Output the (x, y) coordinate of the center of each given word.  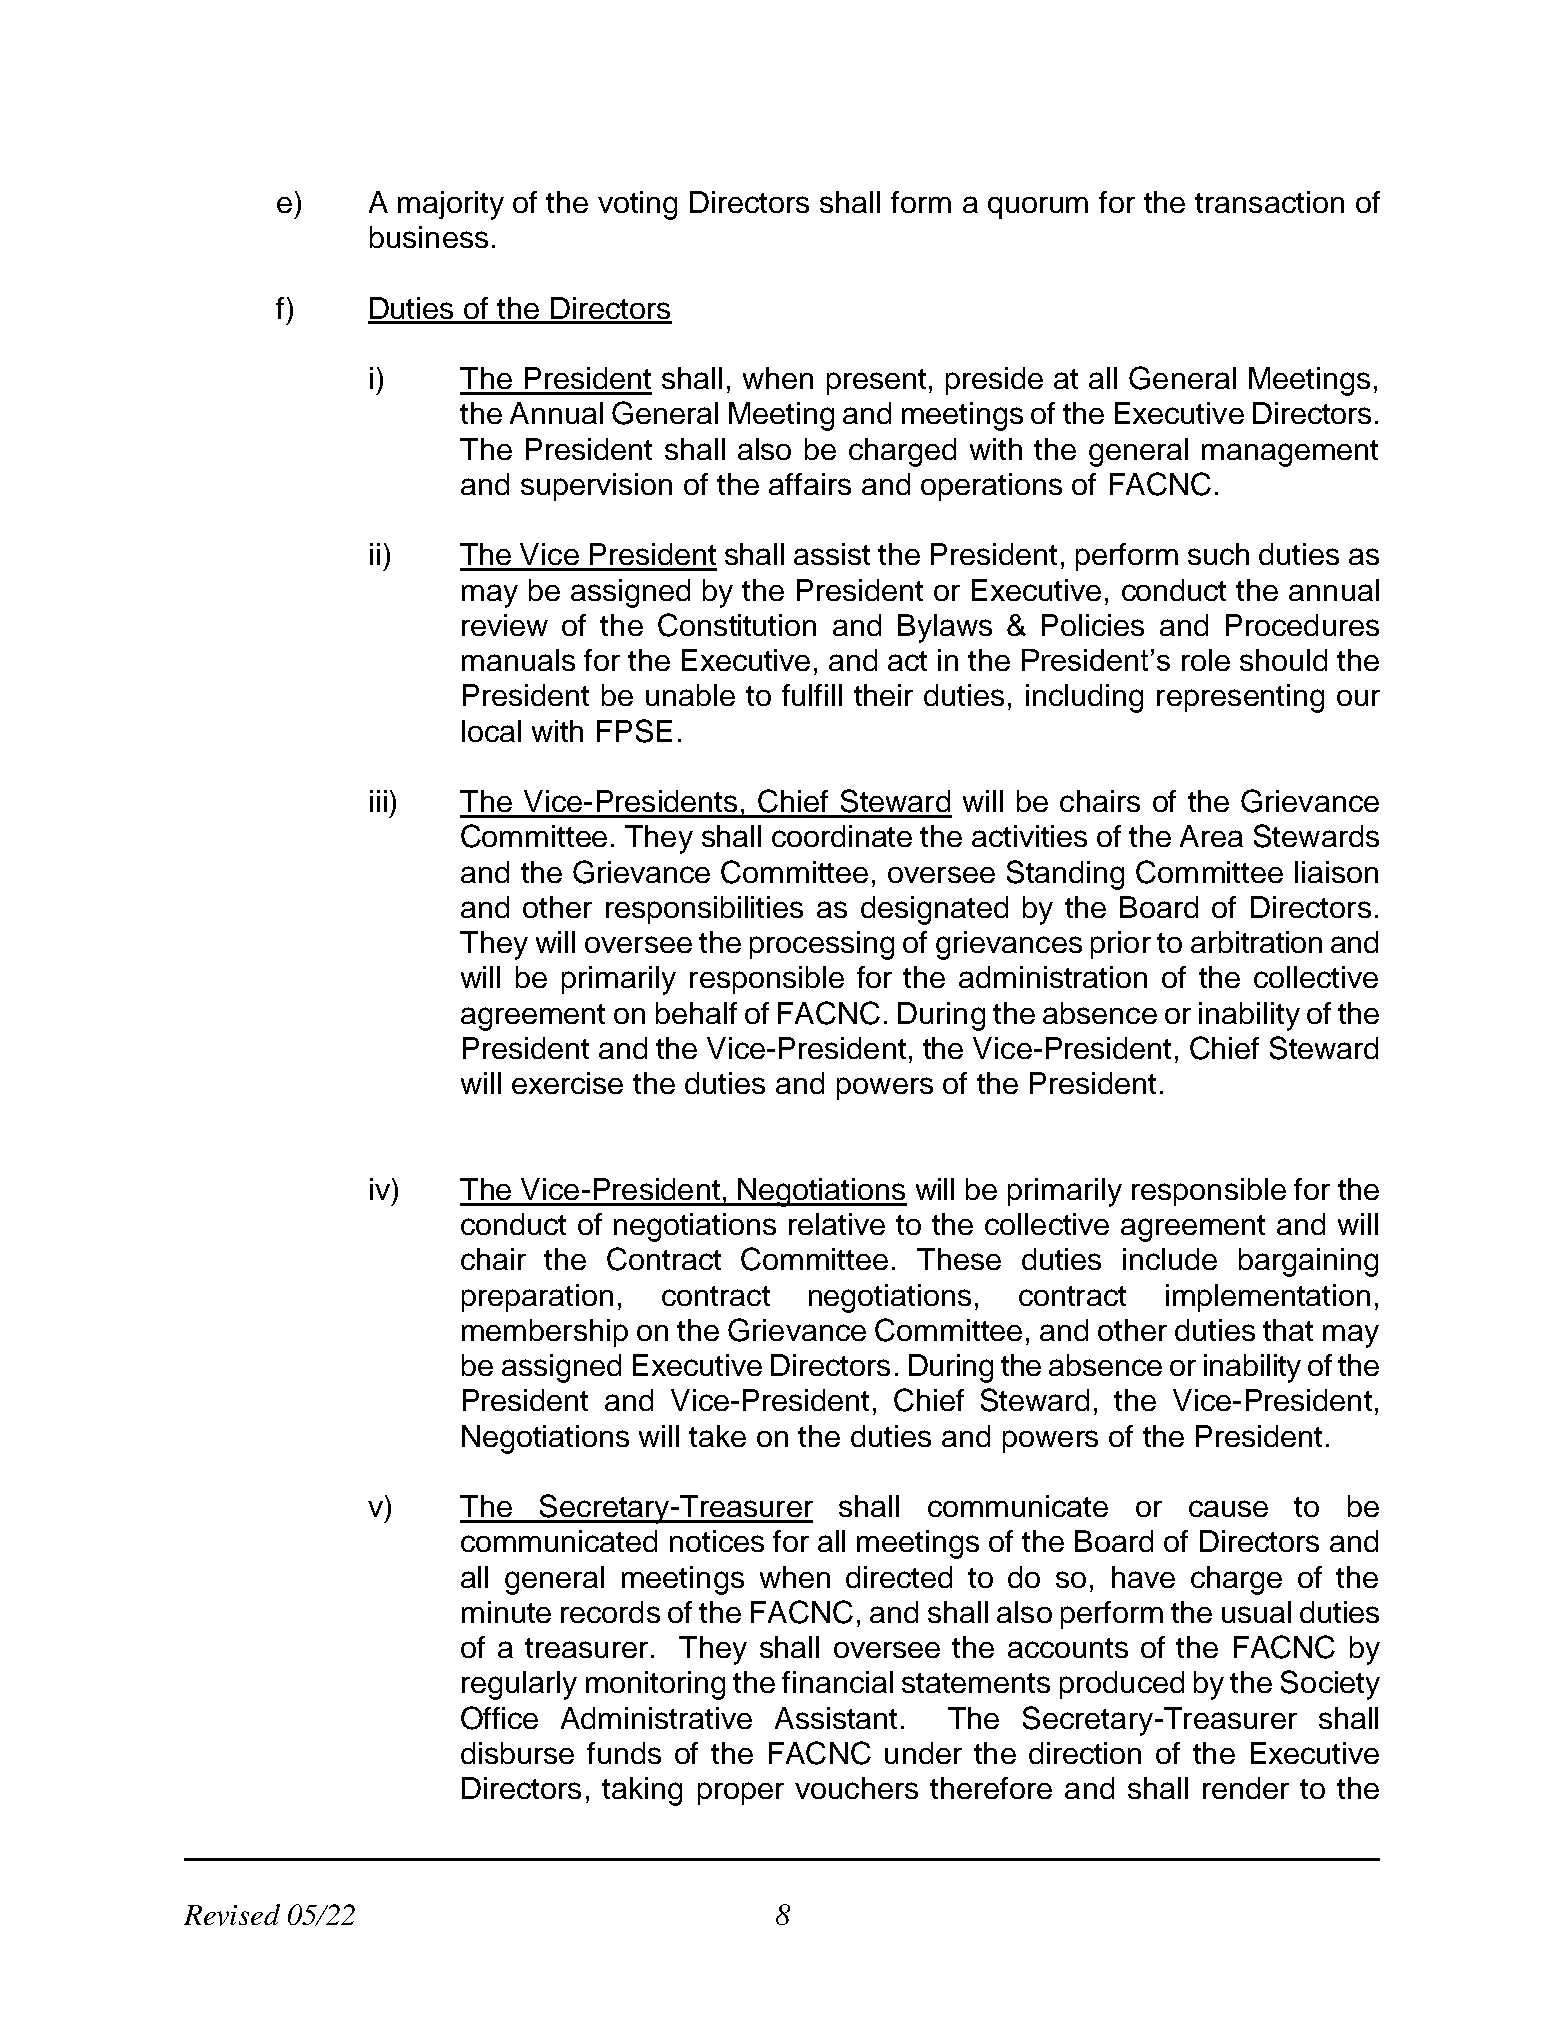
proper (741, 1793)
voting (637, 205)
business (429, 237)
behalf (696, 1013)
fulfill (812, 695)
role (1206, 660)
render (1246, 1788)
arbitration (1256, 942)
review (505, 625)
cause (1228, 1508)
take (717, 1436)
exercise (567, 1083)
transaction (1269, 202)
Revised (232, 1915)
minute (506, 1612)
